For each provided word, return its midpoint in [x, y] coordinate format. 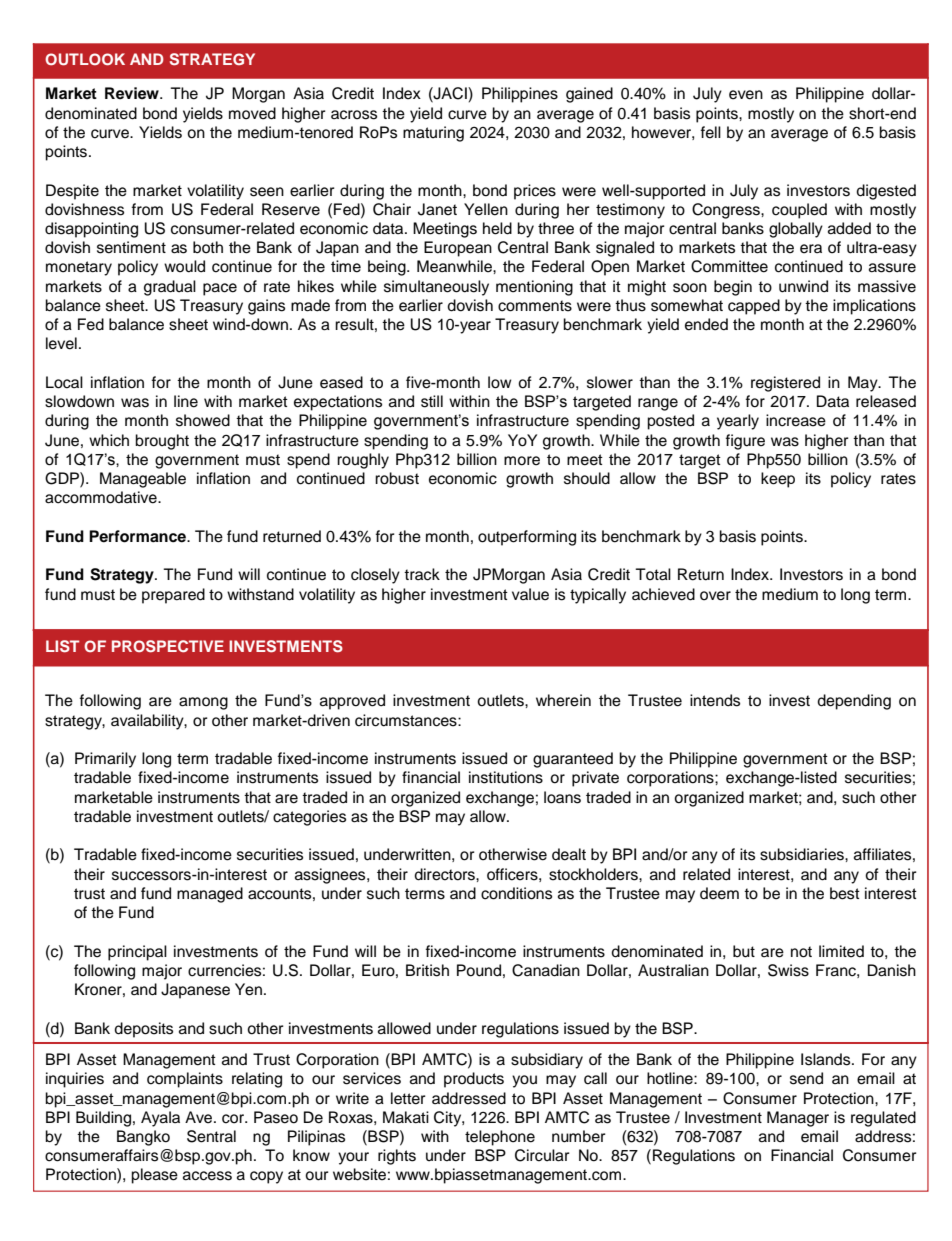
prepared [173, 596]
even [746, 95]
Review [133, 93]
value [530, 594]
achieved [663, 594]
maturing [433, 134]
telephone [500, 1138]
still [432, 401]
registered [785, 384]
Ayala [160, 1119]
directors [445, 874]
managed [210, 895]
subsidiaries [803, 854]
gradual [170, 288]
